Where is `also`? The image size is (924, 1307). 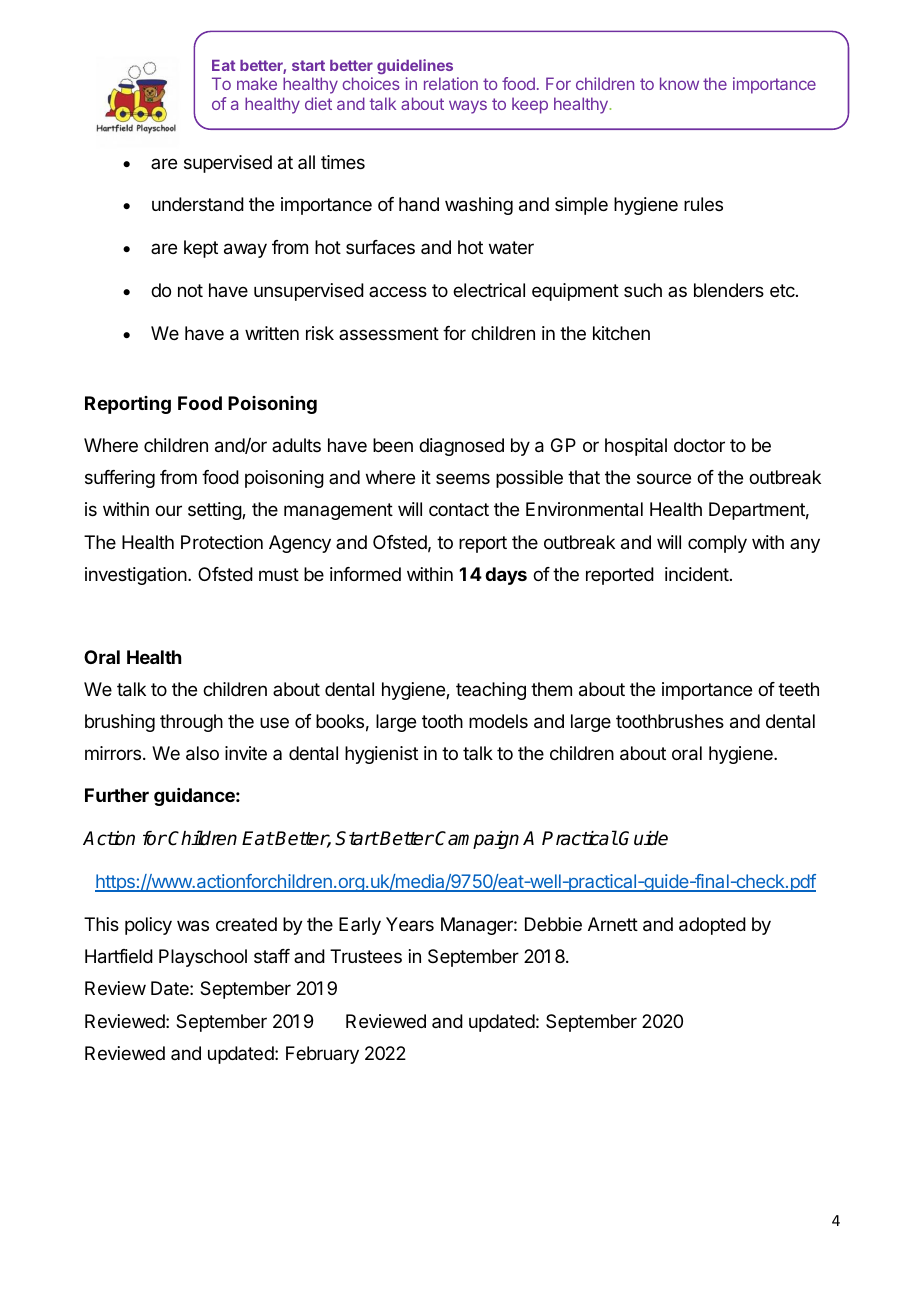
also is located at coordinates (202, 753).
